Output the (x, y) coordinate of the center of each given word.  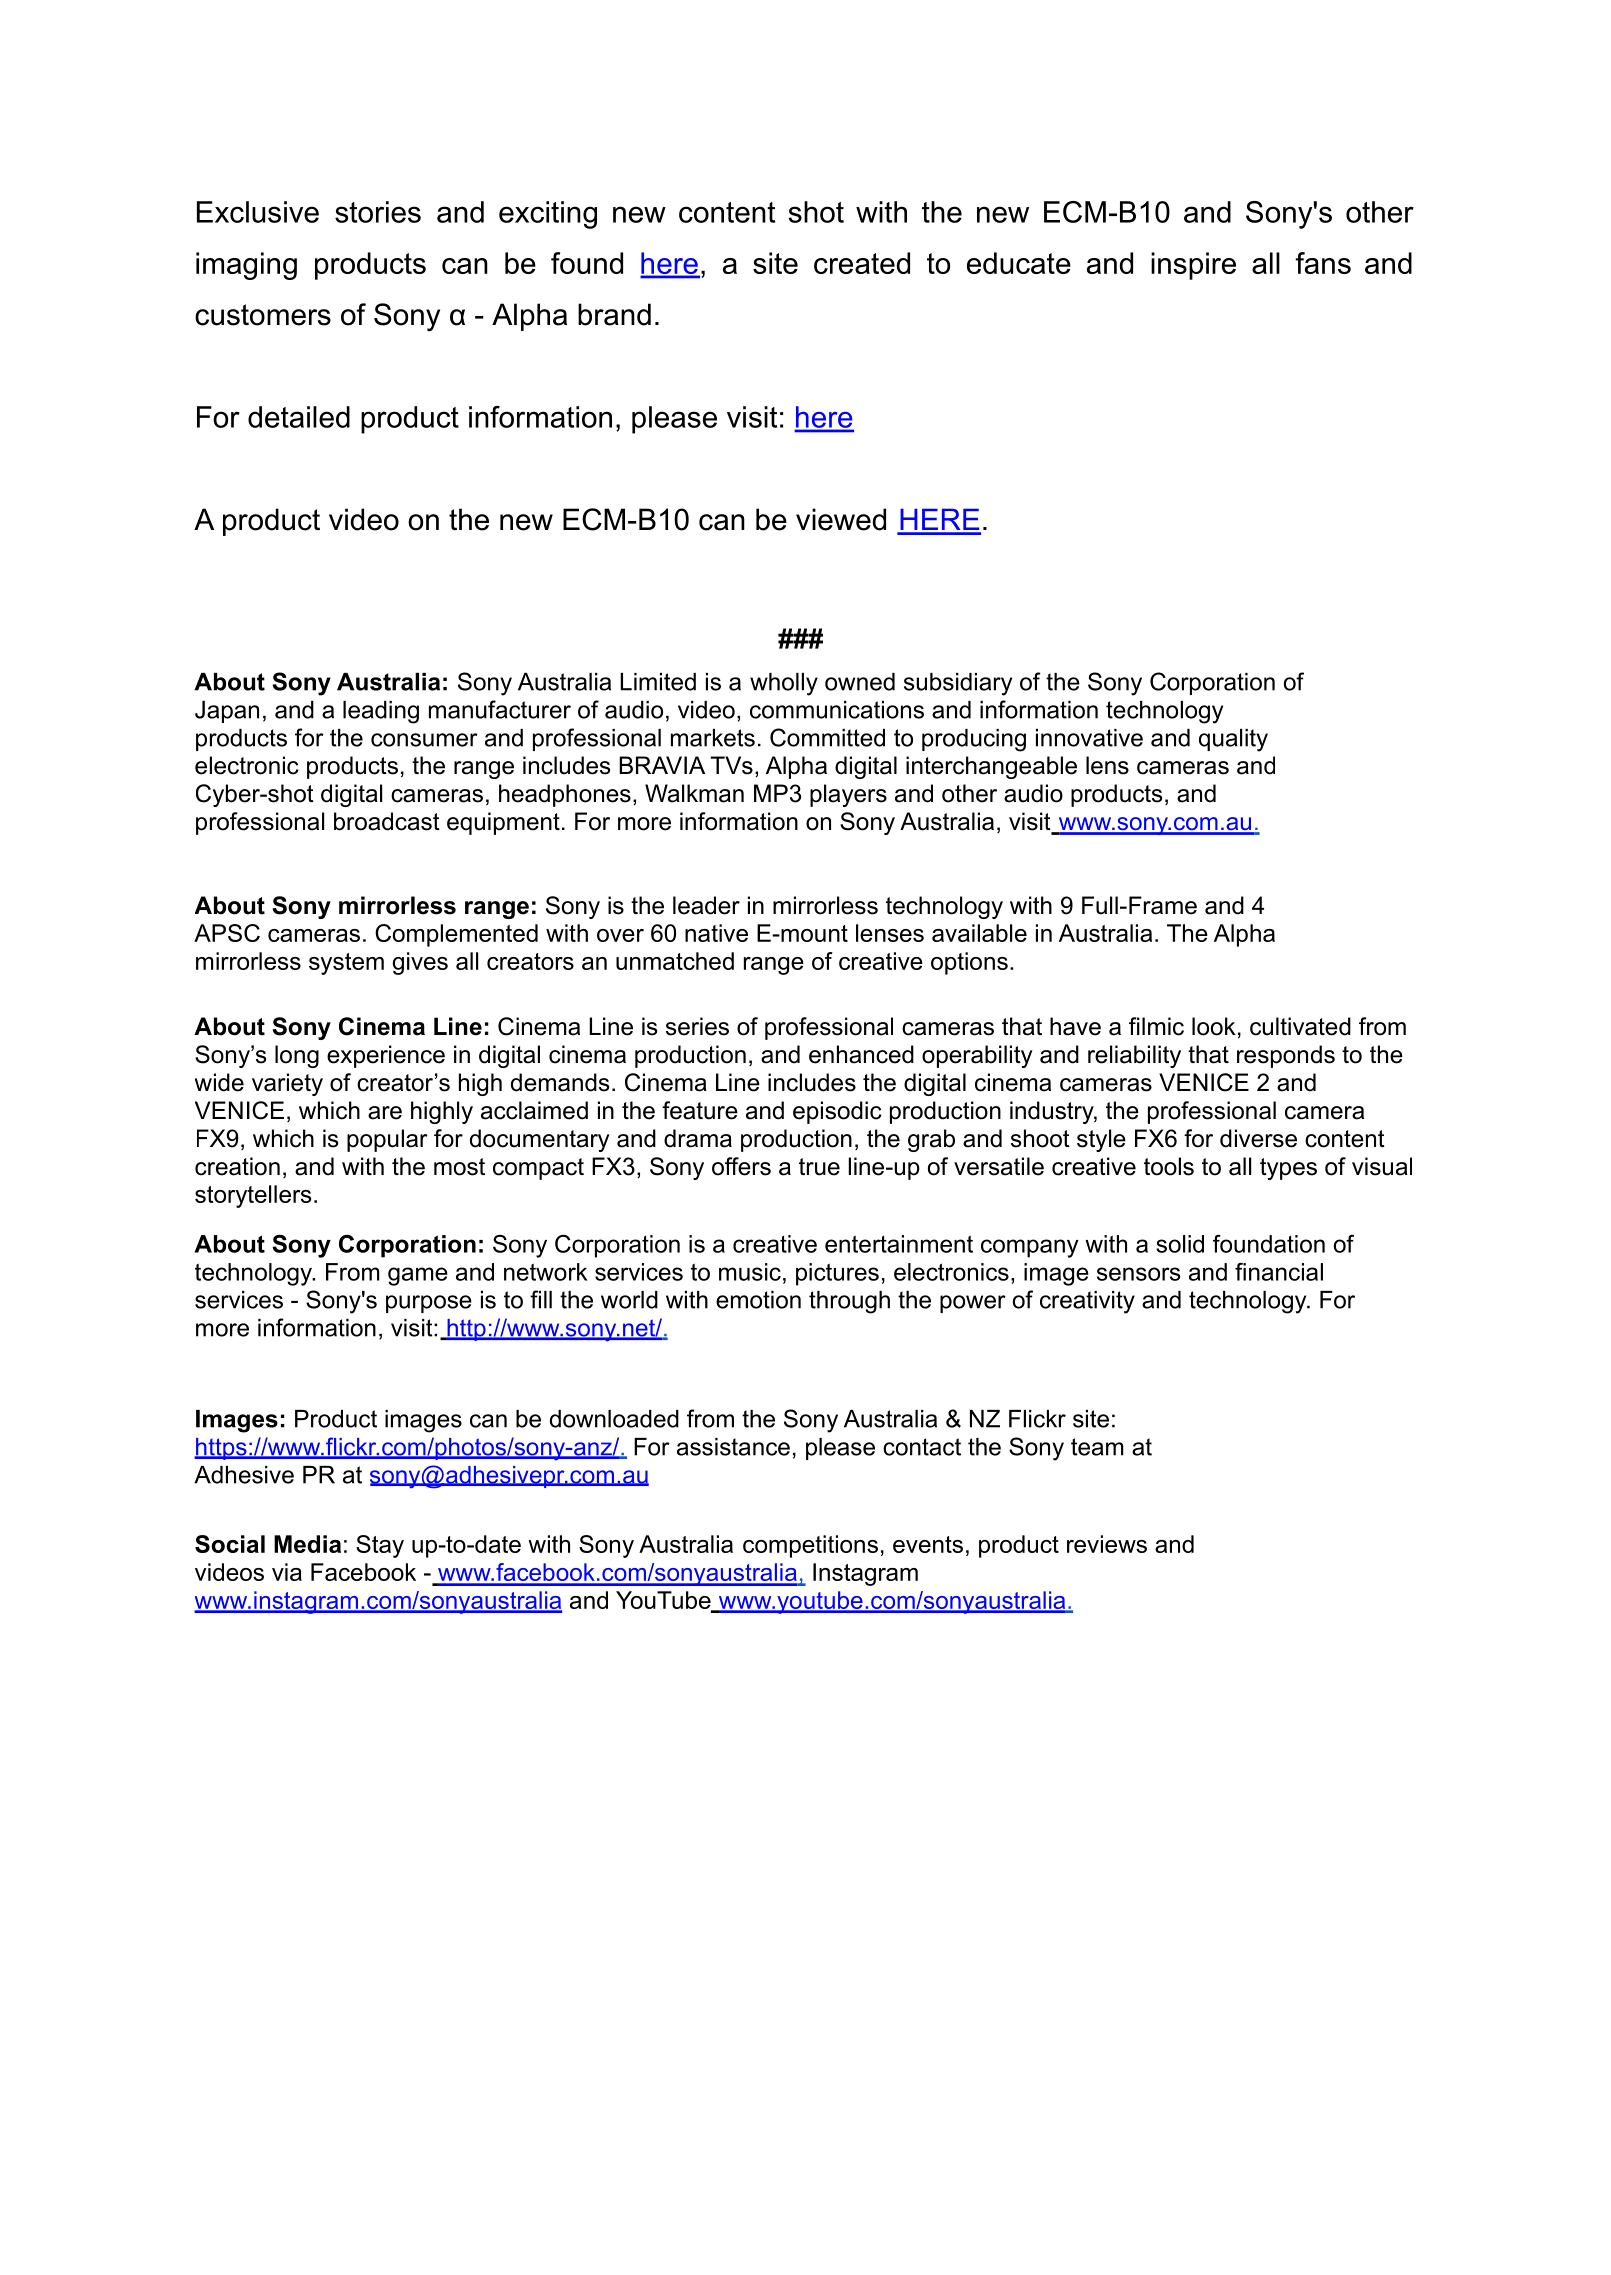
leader (706, 905)
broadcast (387, 821)
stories (378, 212)
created (862, 263)
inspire (1193, 266)
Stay (380, 1546)
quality (1233, 740)
